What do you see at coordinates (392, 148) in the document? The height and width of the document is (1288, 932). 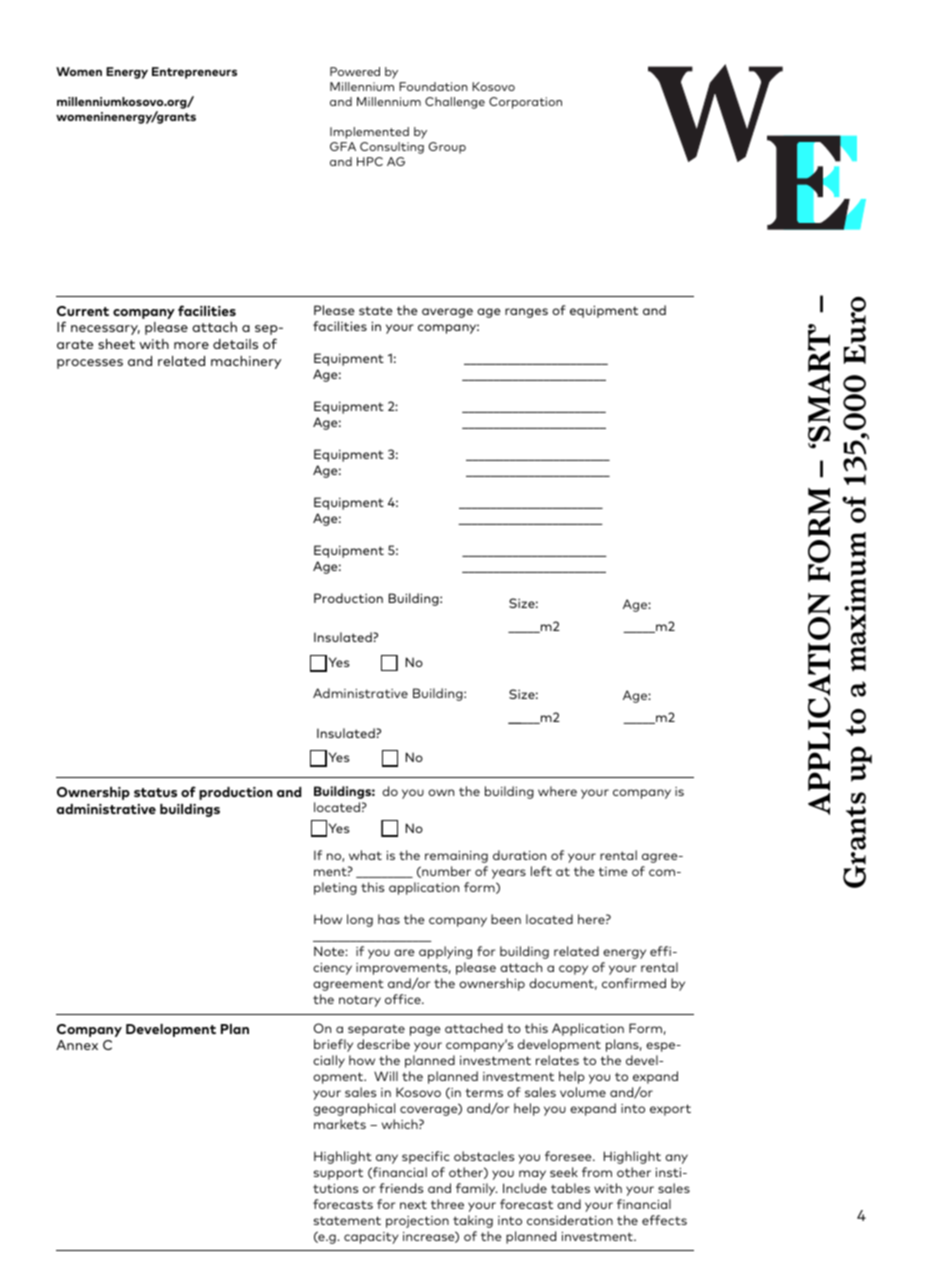 I see `Consulting` at bounding box center [392, 148].
